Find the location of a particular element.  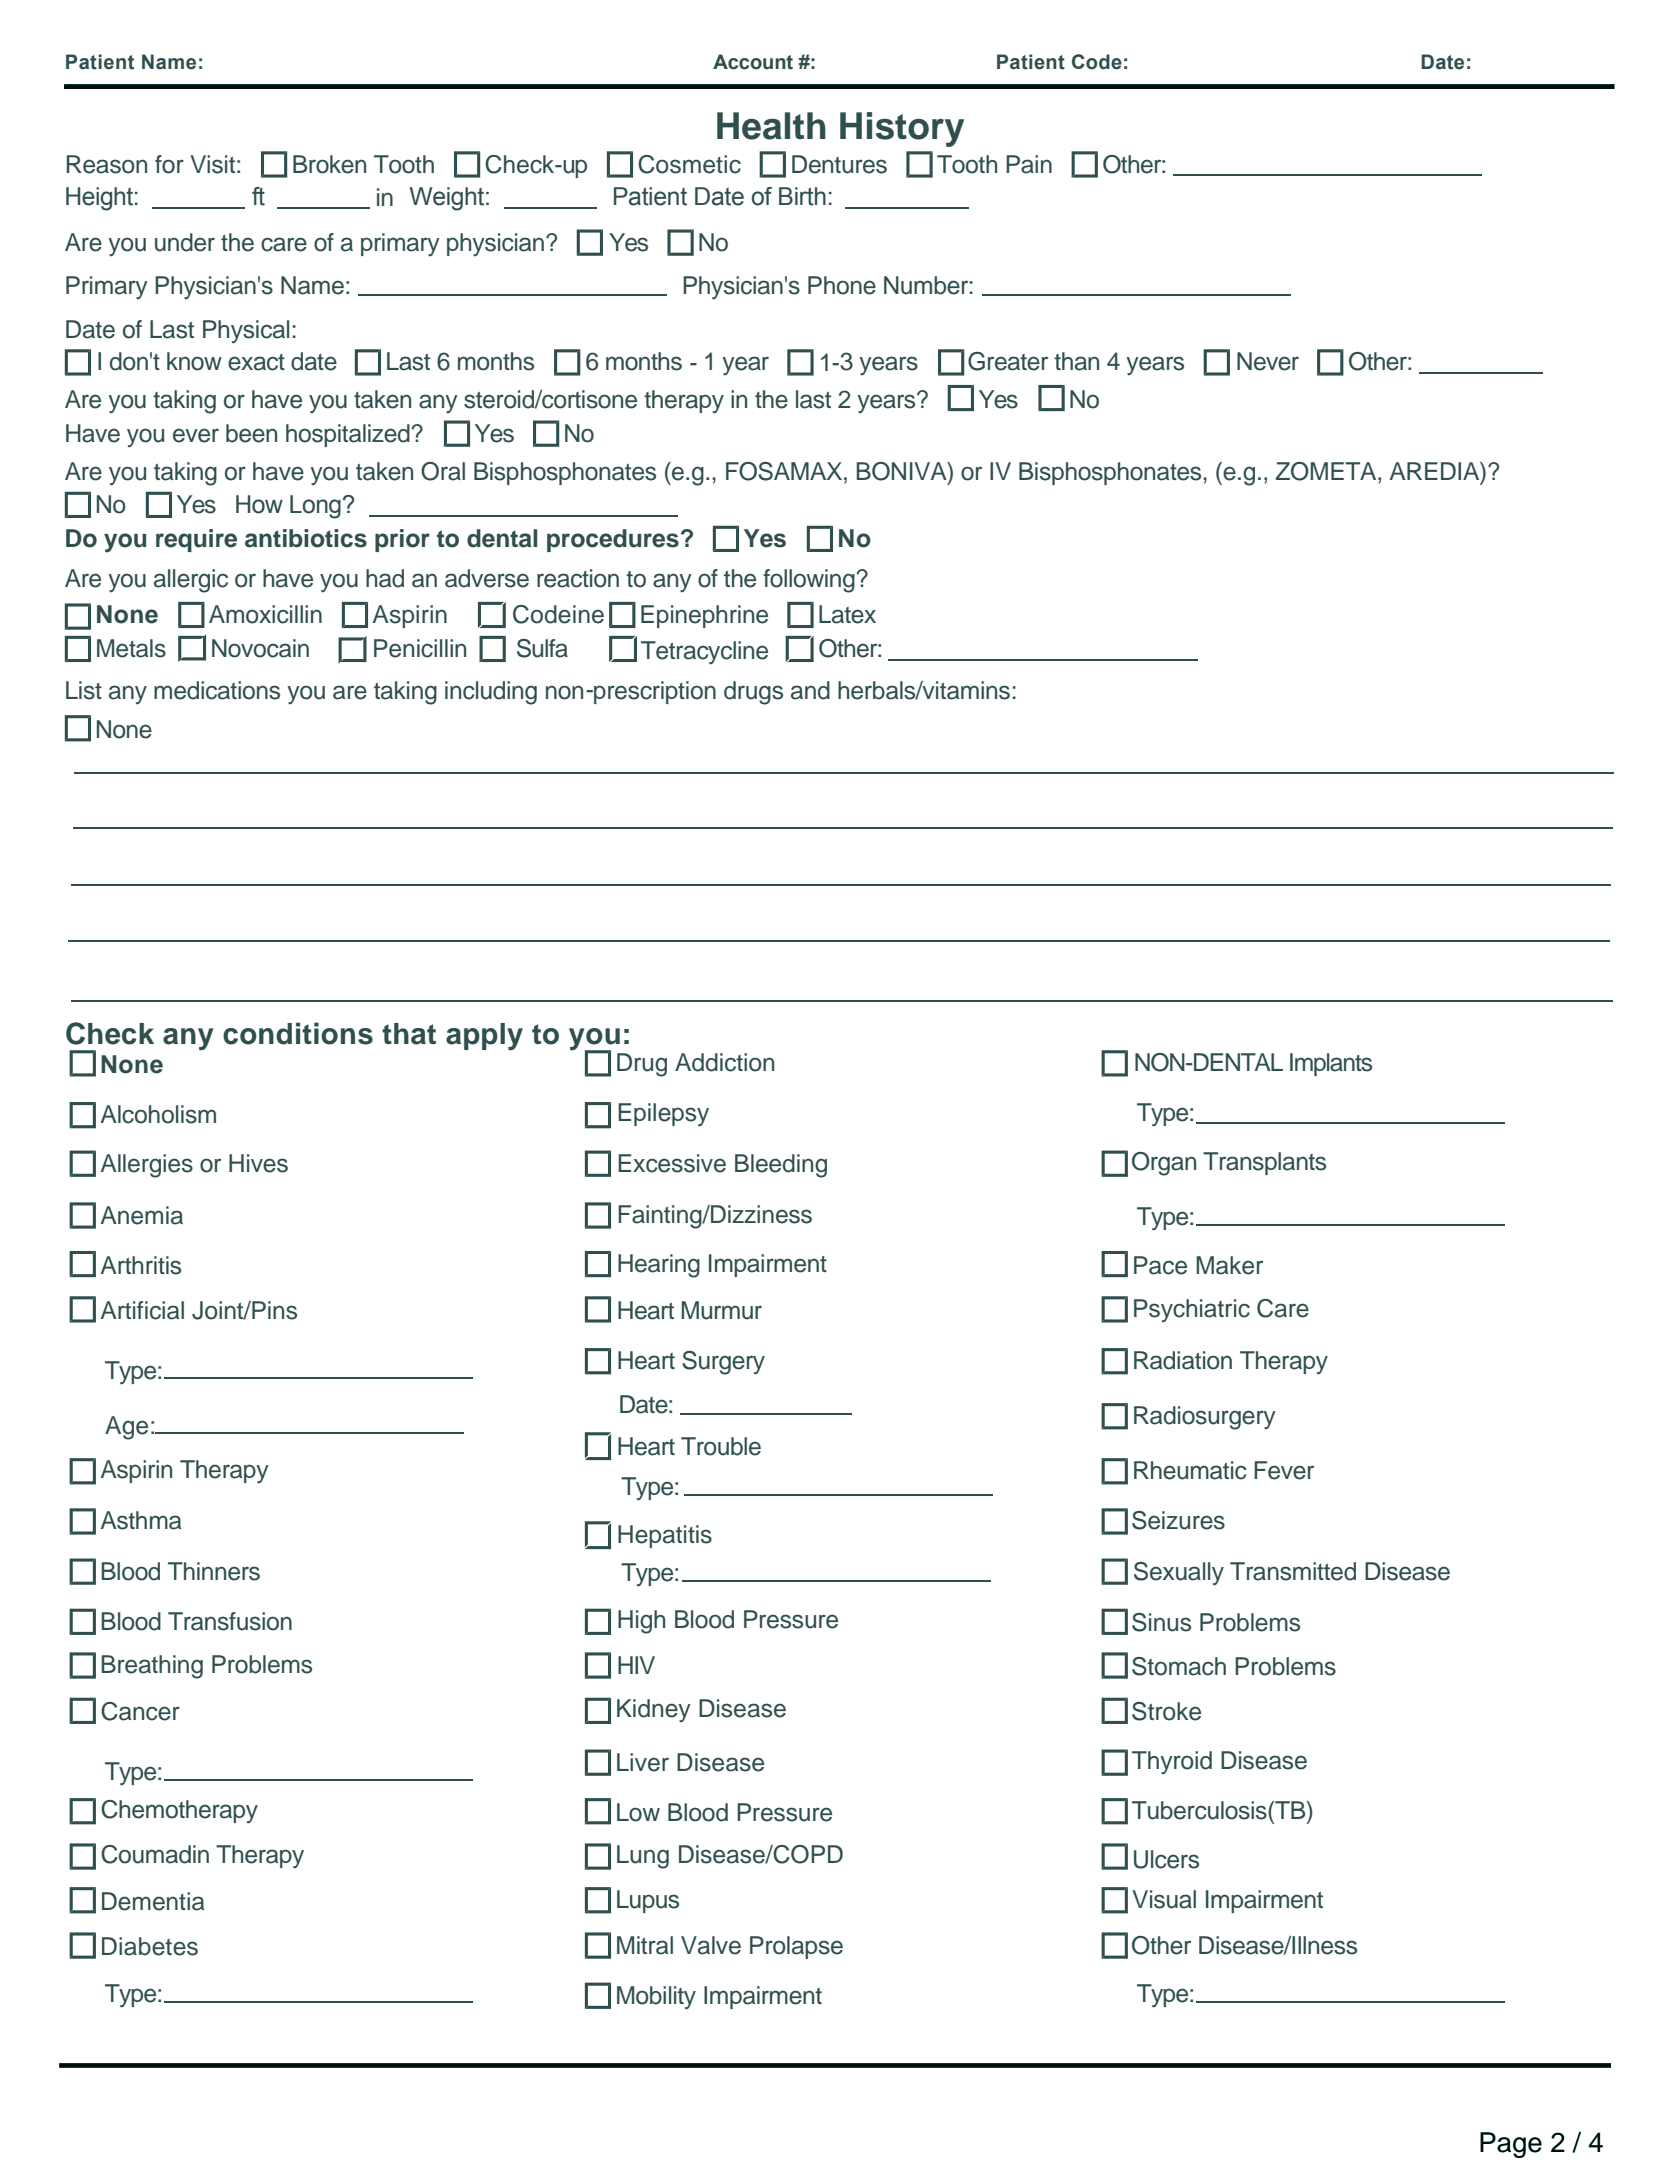

Trouble is located at coordinates (721, 1446).
